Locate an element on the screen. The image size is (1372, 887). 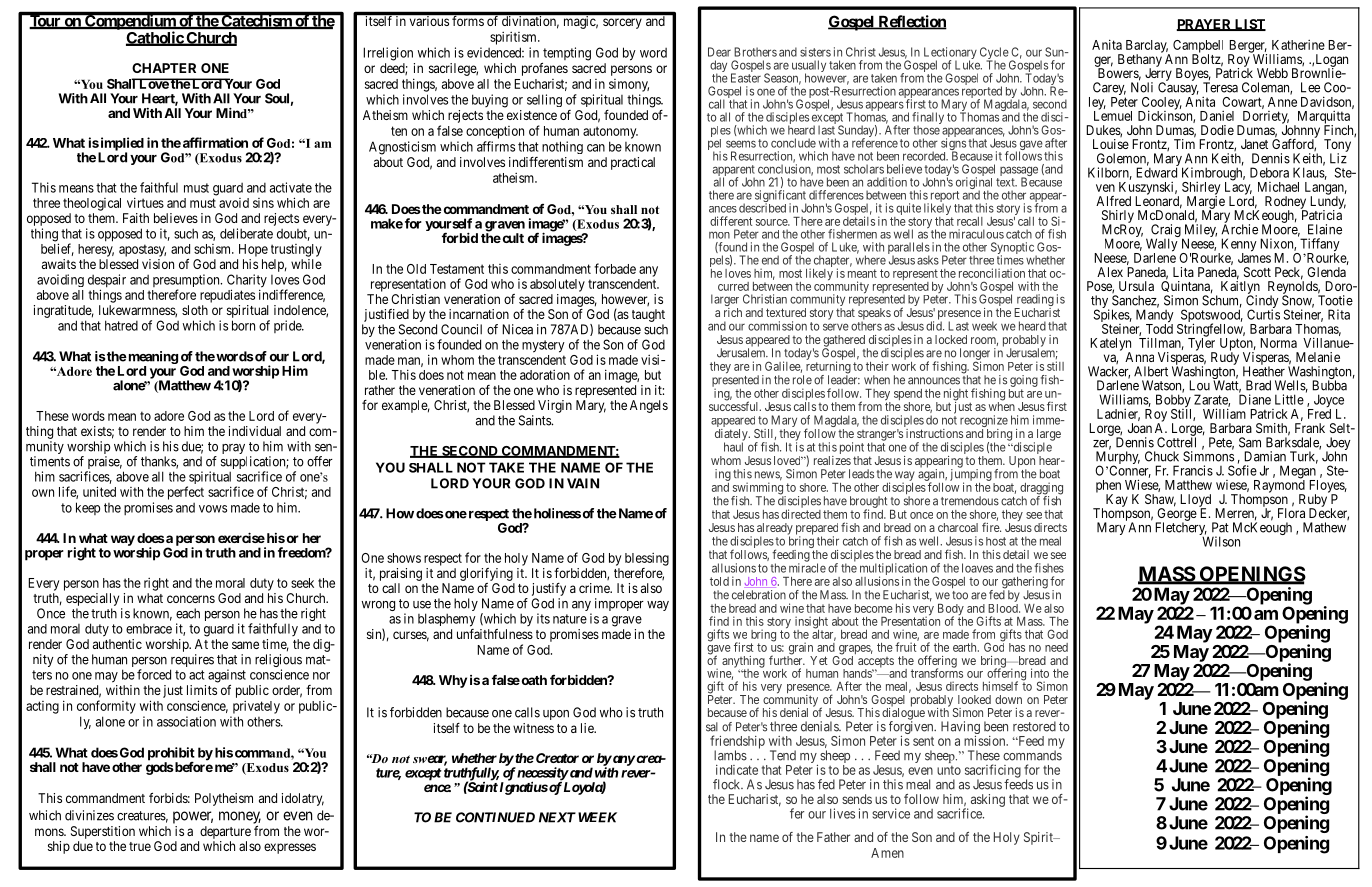
blessing is located at coordinates (647, 559).
